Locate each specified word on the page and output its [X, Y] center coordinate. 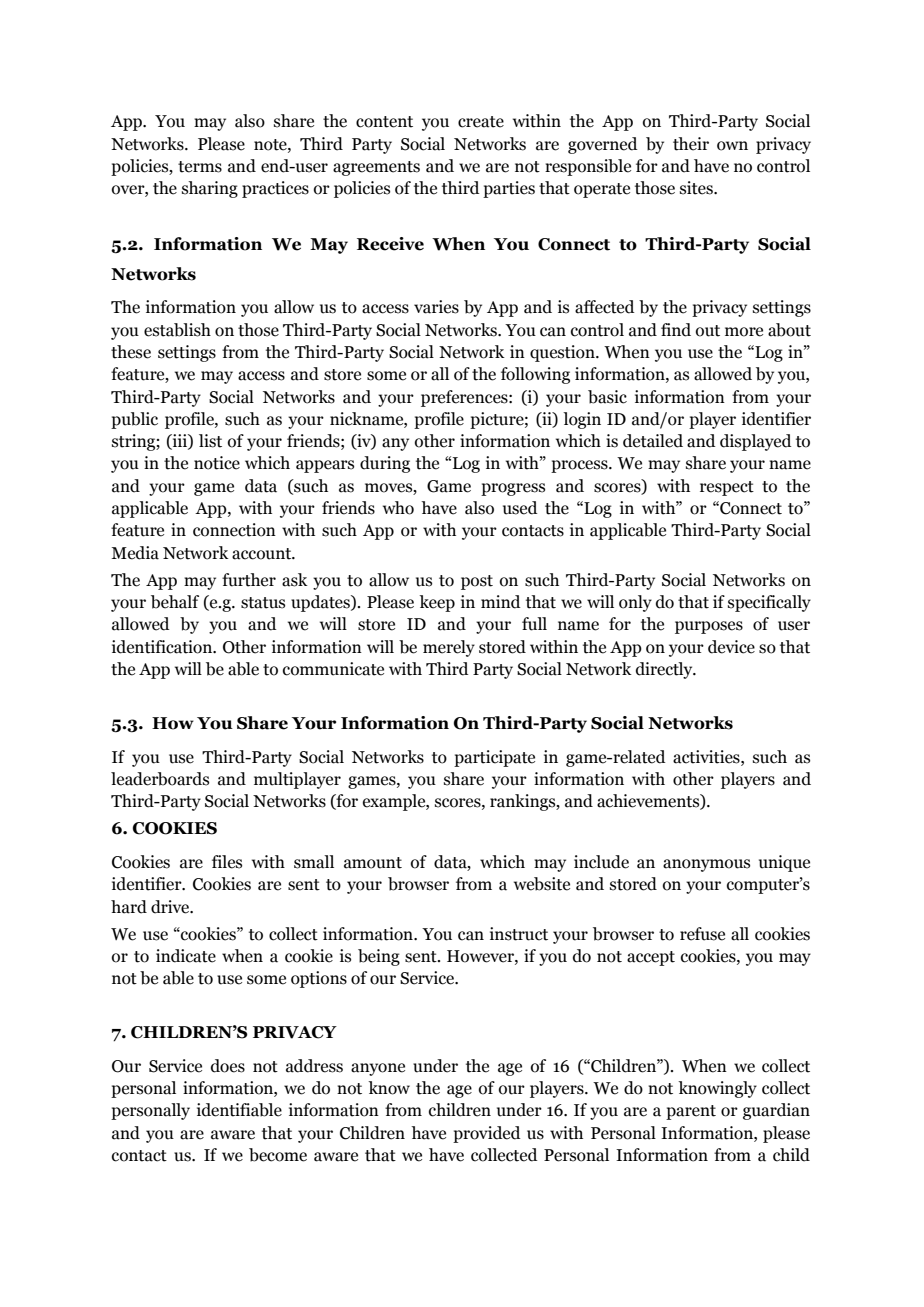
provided [487, 1134]
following [535, 375]
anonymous [706, 865]
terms [200, 167]
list [210, 441]
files [227, 862]
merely [449, 648]
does [228, 1066]
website [542, 884]
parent [691, 1112]
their [691, 144]
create [481, 122]
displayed [756, 442]
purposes [709, 627]
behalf [175, 602]
